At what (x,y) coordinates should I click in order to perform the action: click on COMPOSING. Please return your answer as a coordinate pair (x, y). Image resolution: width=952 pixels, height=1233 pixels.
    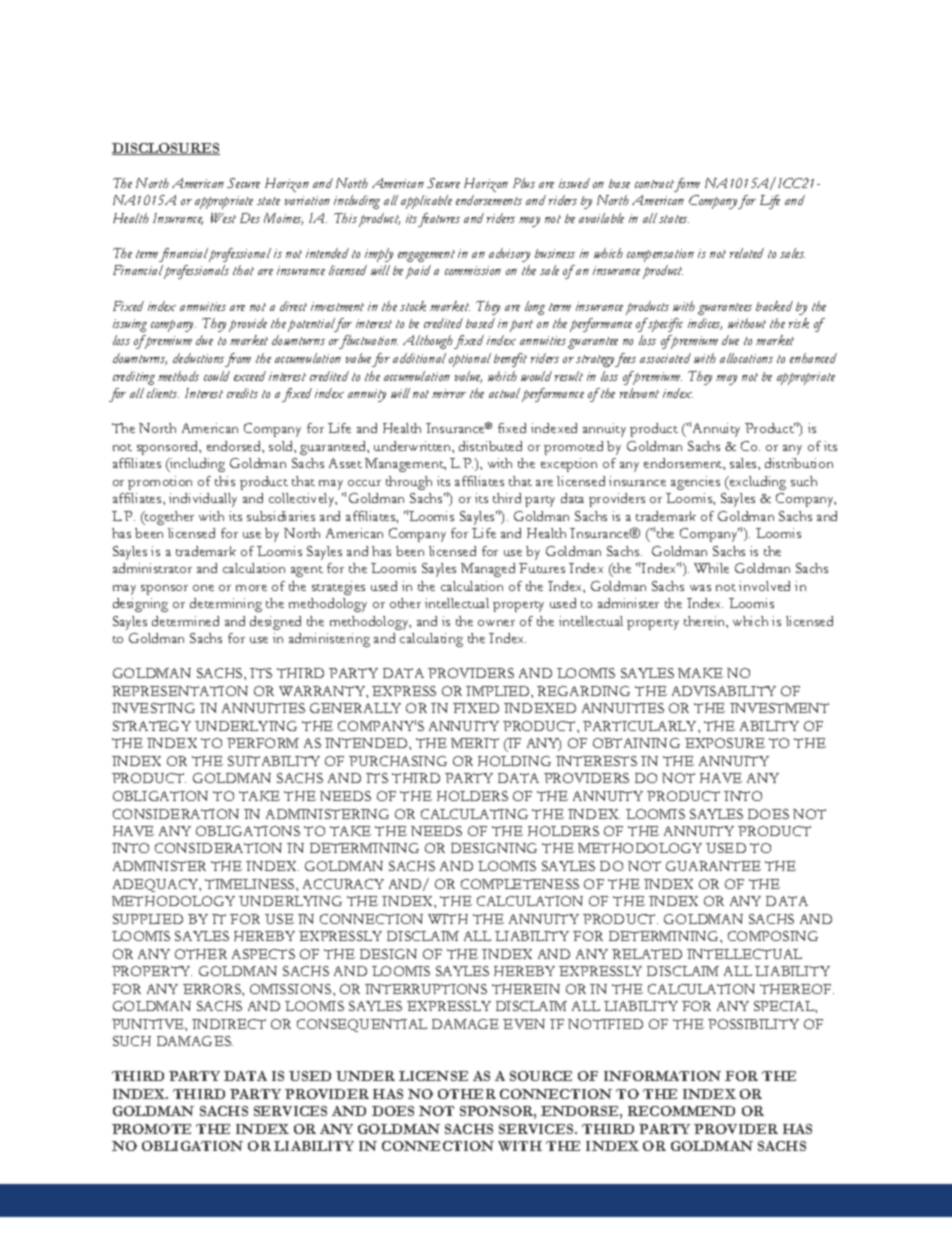
    Looking at the image, I should click on (773, 936).
